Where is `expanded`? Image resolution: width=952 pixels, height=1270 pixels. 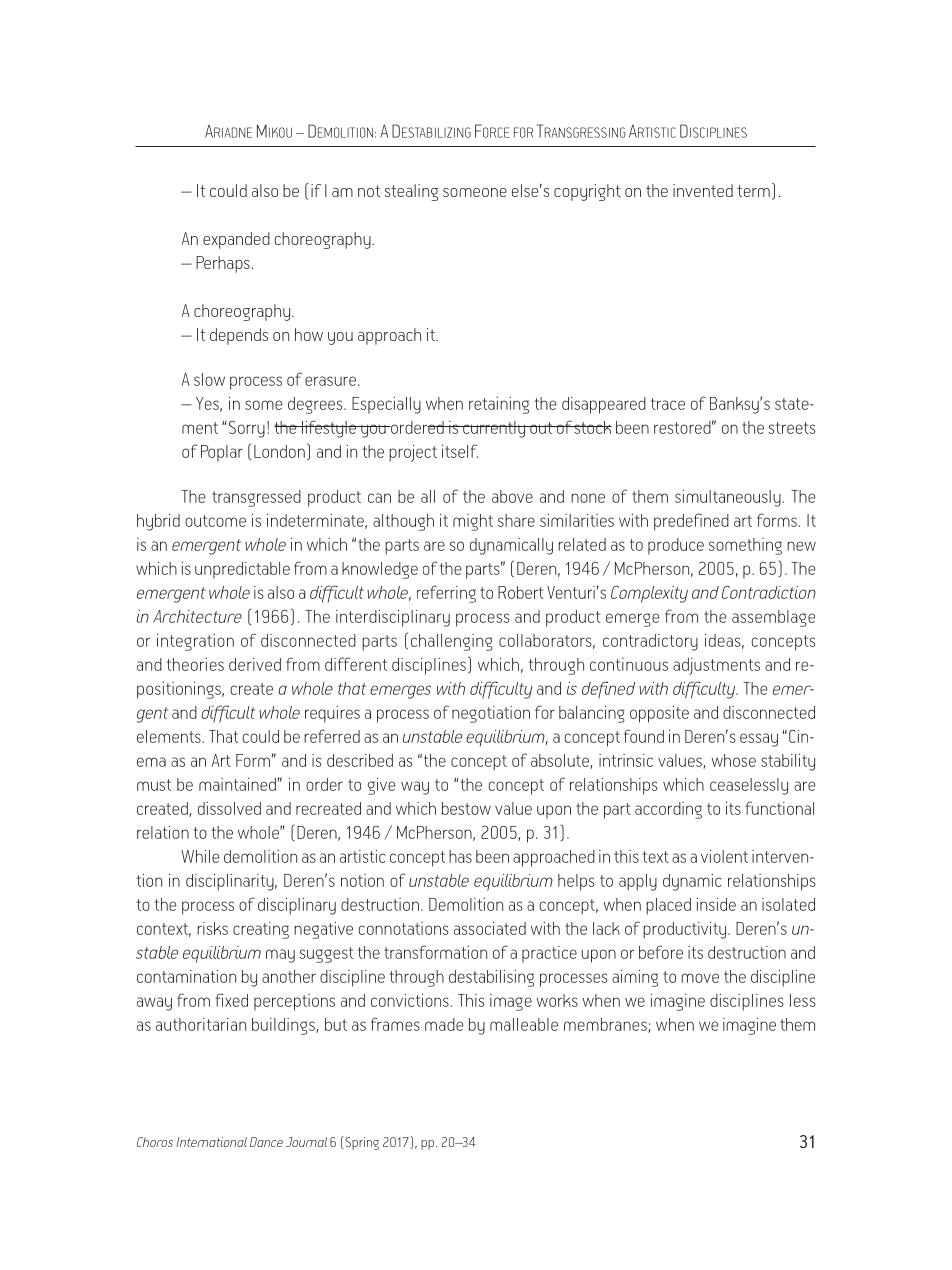 expanded is located at coordinates (236, 240).
